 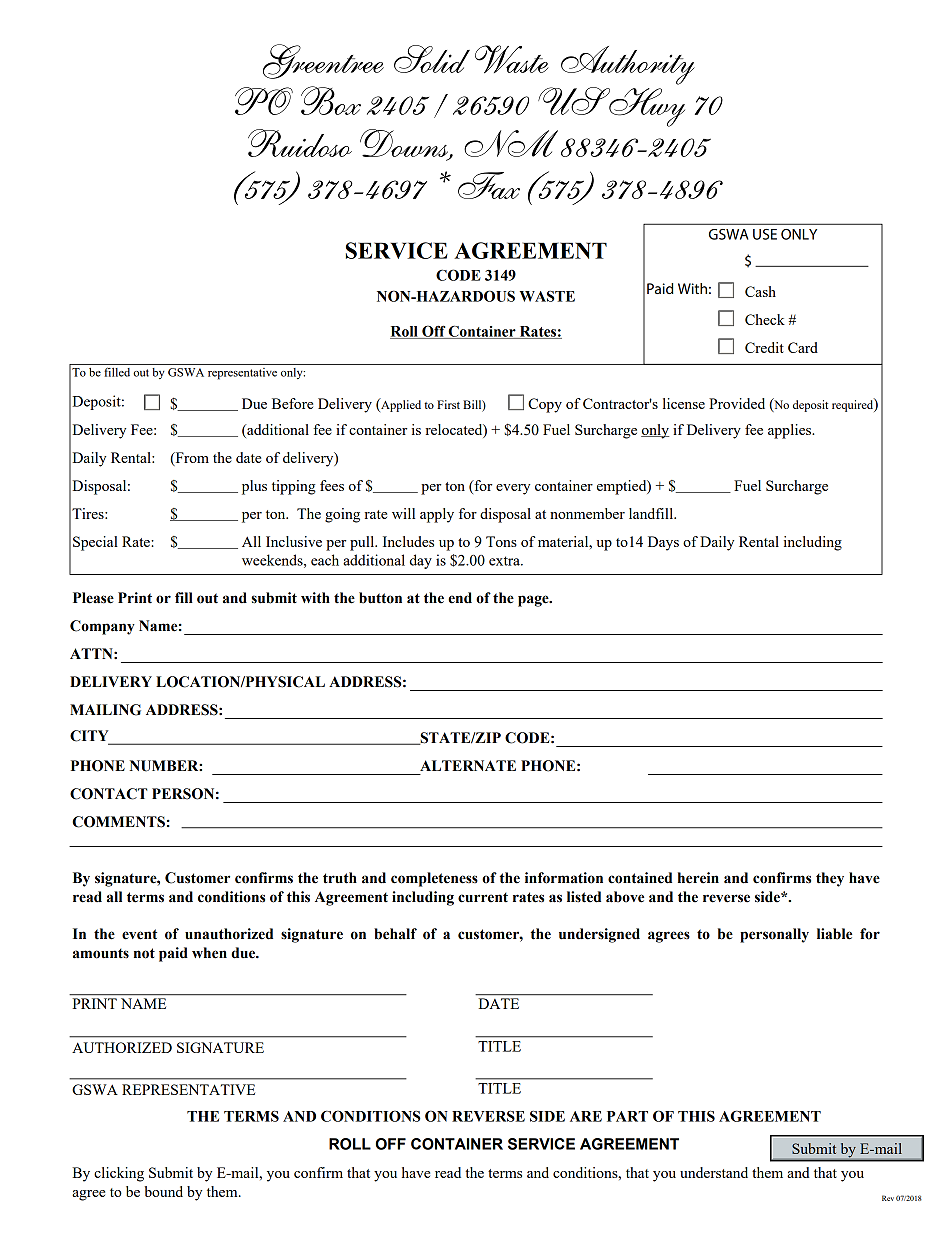 I want to click on ALTERNATE, so click(x=468, y=765).
